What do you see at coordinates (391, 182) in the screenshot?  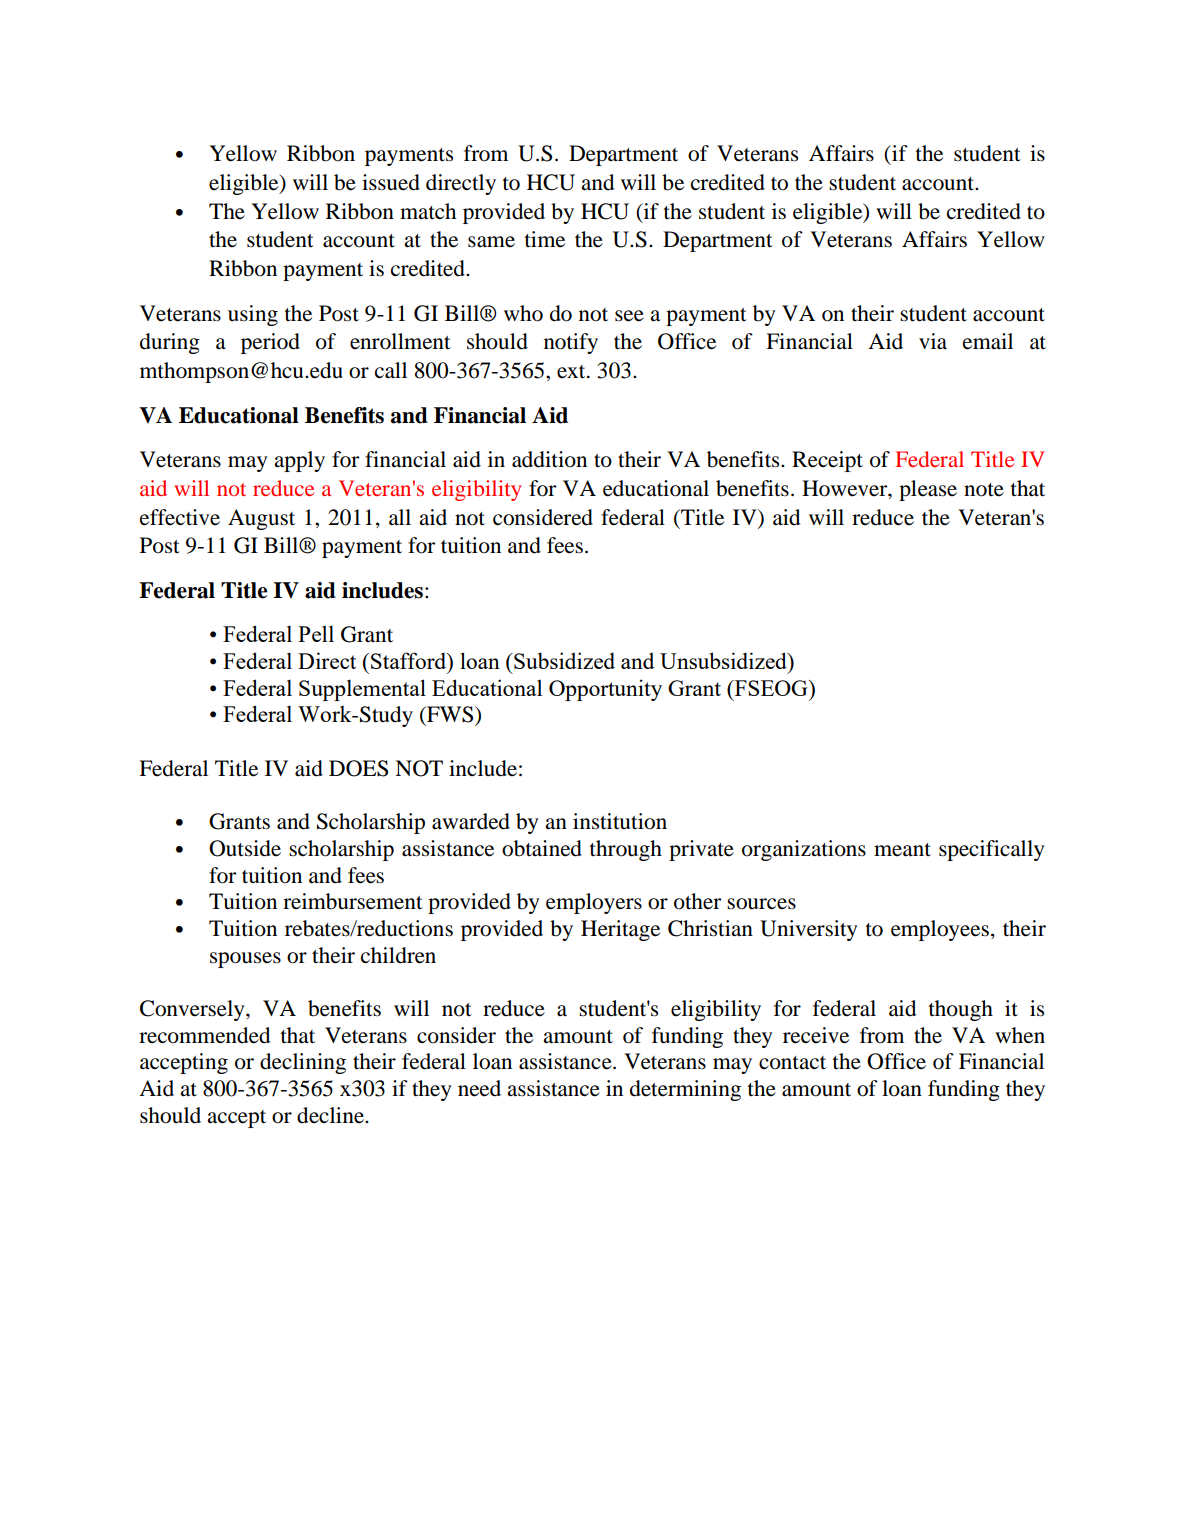 I see `issued` at bounding box center [391, 182].
